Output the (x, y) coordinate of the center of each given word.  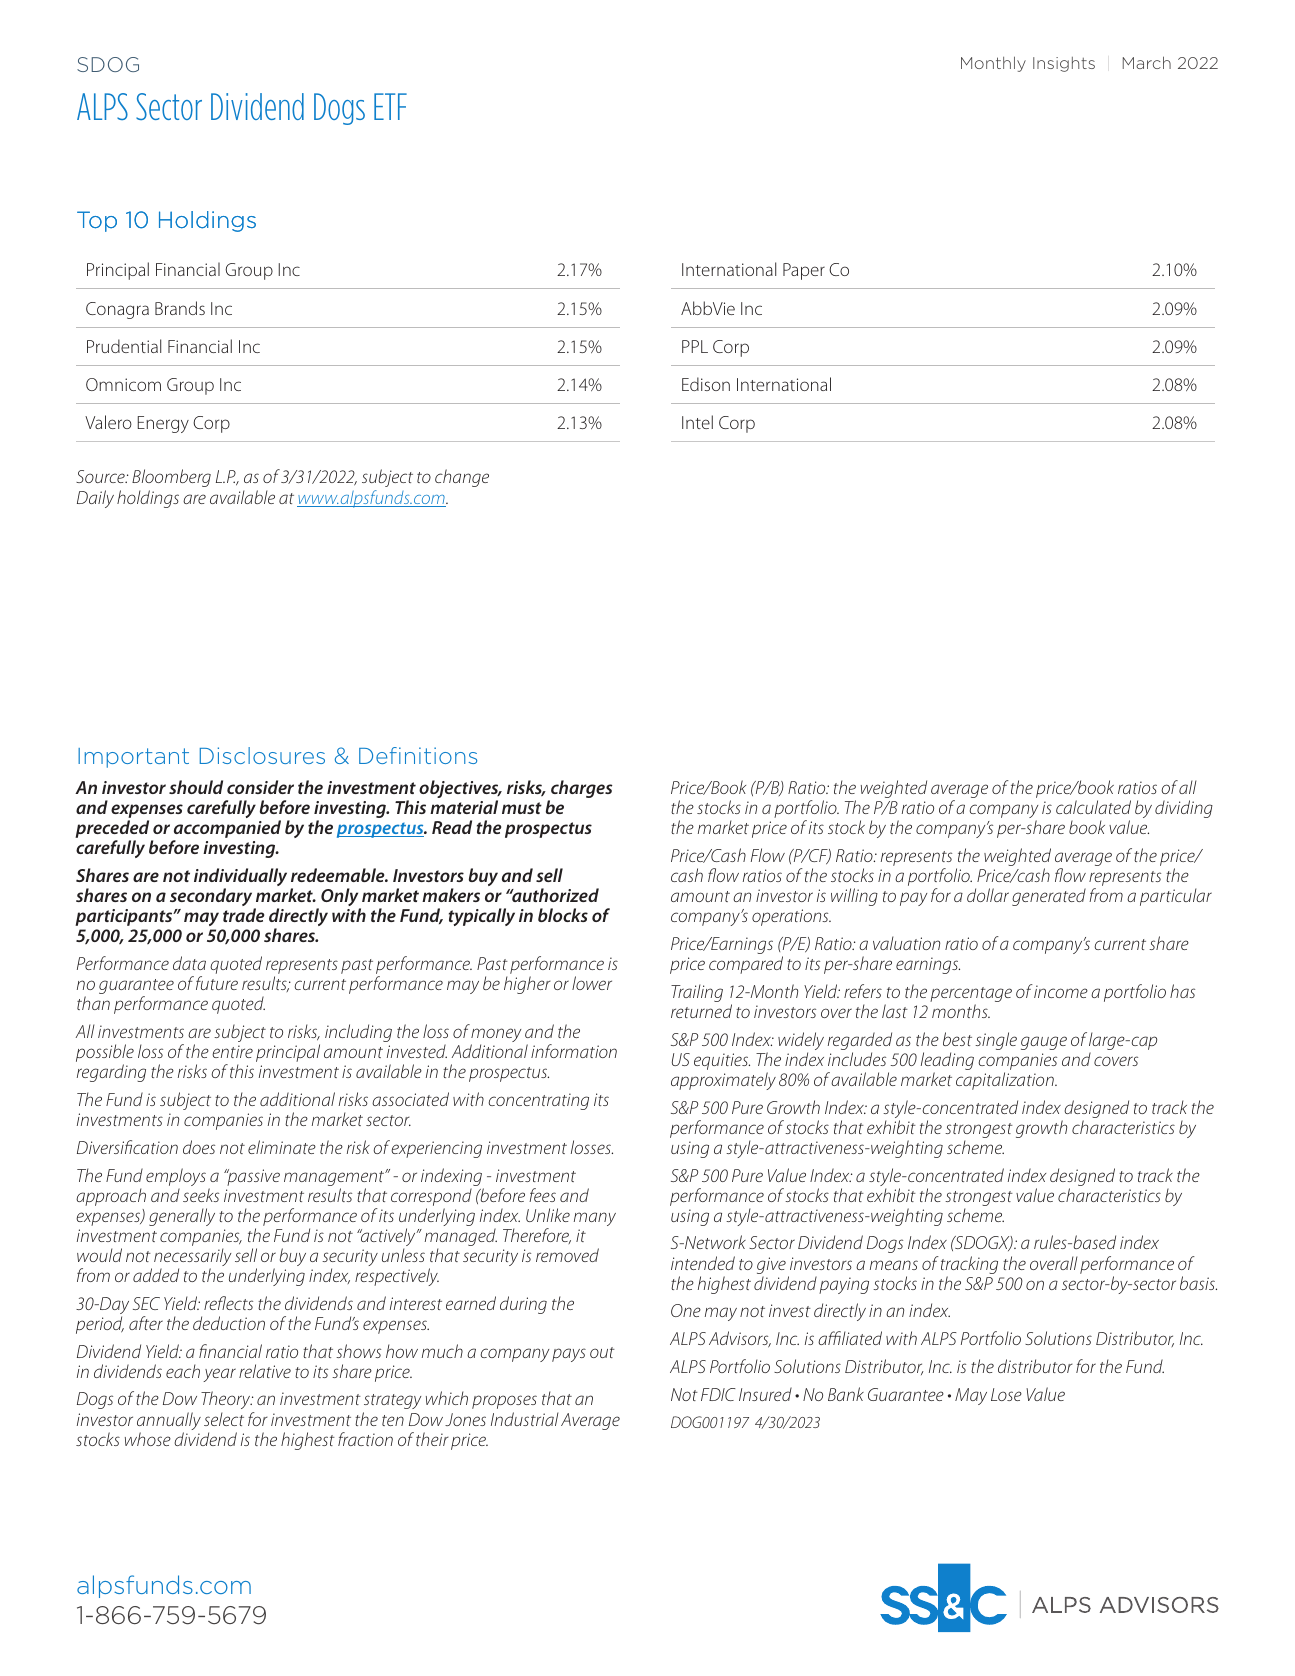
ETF (390, 106)
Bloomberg (171, 478)
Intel (697, 422)
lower (592, 983)
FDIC (718, 1394)
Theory (227, 1402)
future (217, 983)
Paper (804, 271)
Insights (1064, 64)
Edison (706, 384)
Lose (1006, 1394)
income (1061, 991)
